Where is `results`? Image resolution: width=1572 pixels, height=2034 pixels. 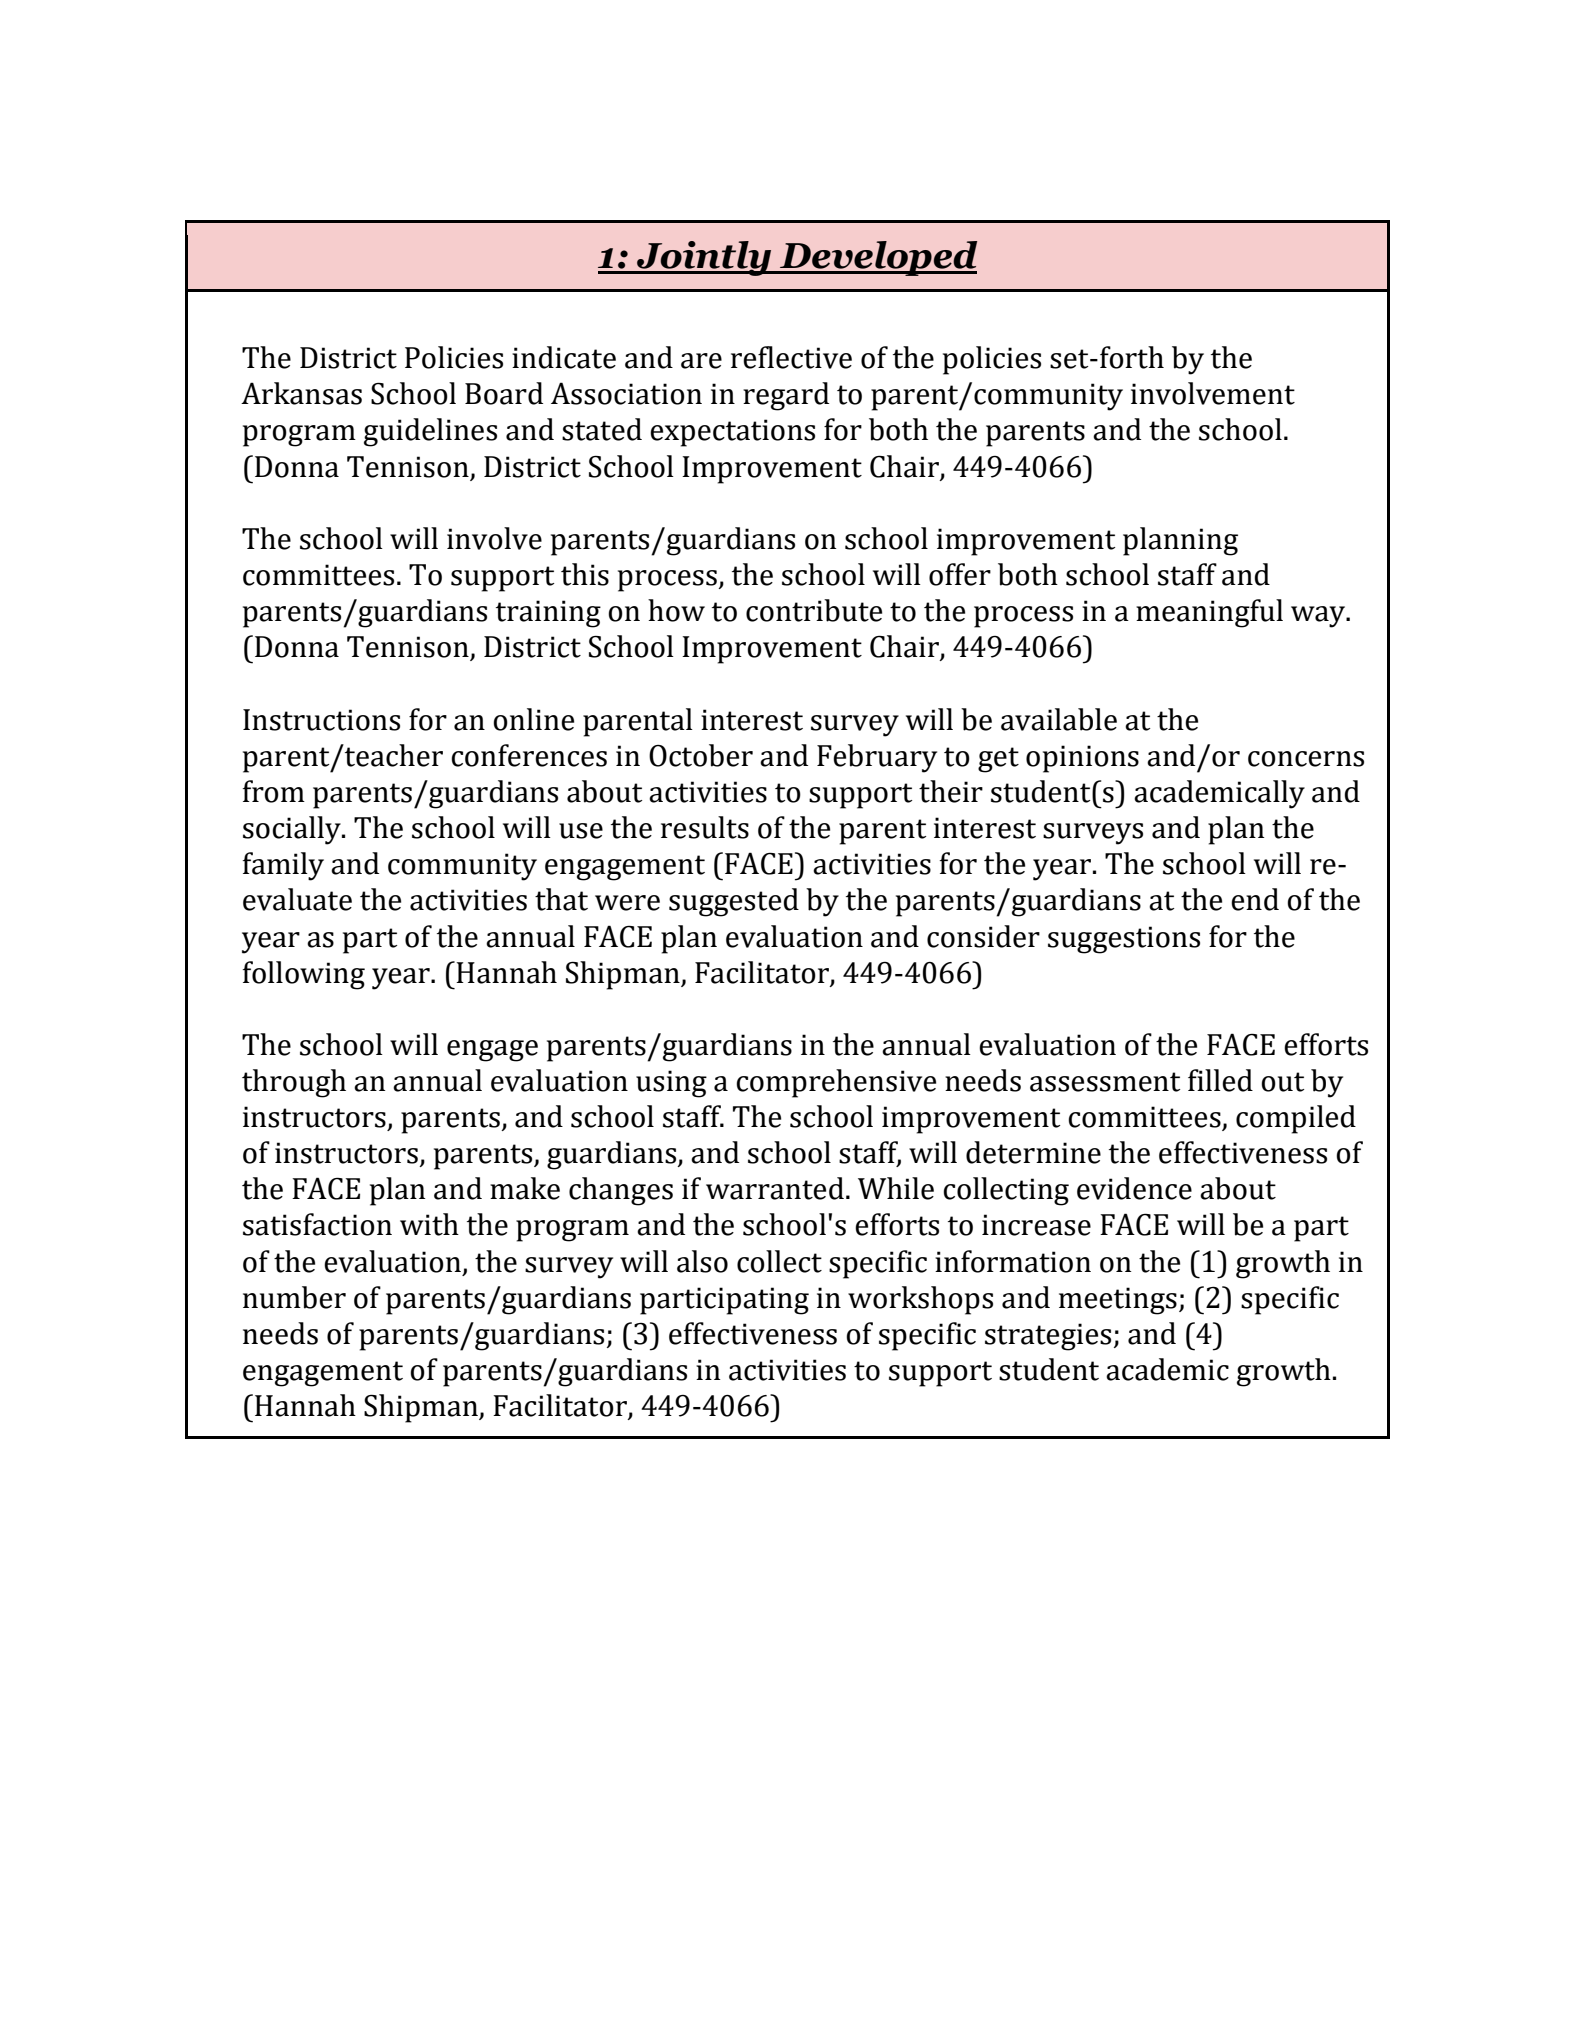
results is located at coordinates (705, 827).
